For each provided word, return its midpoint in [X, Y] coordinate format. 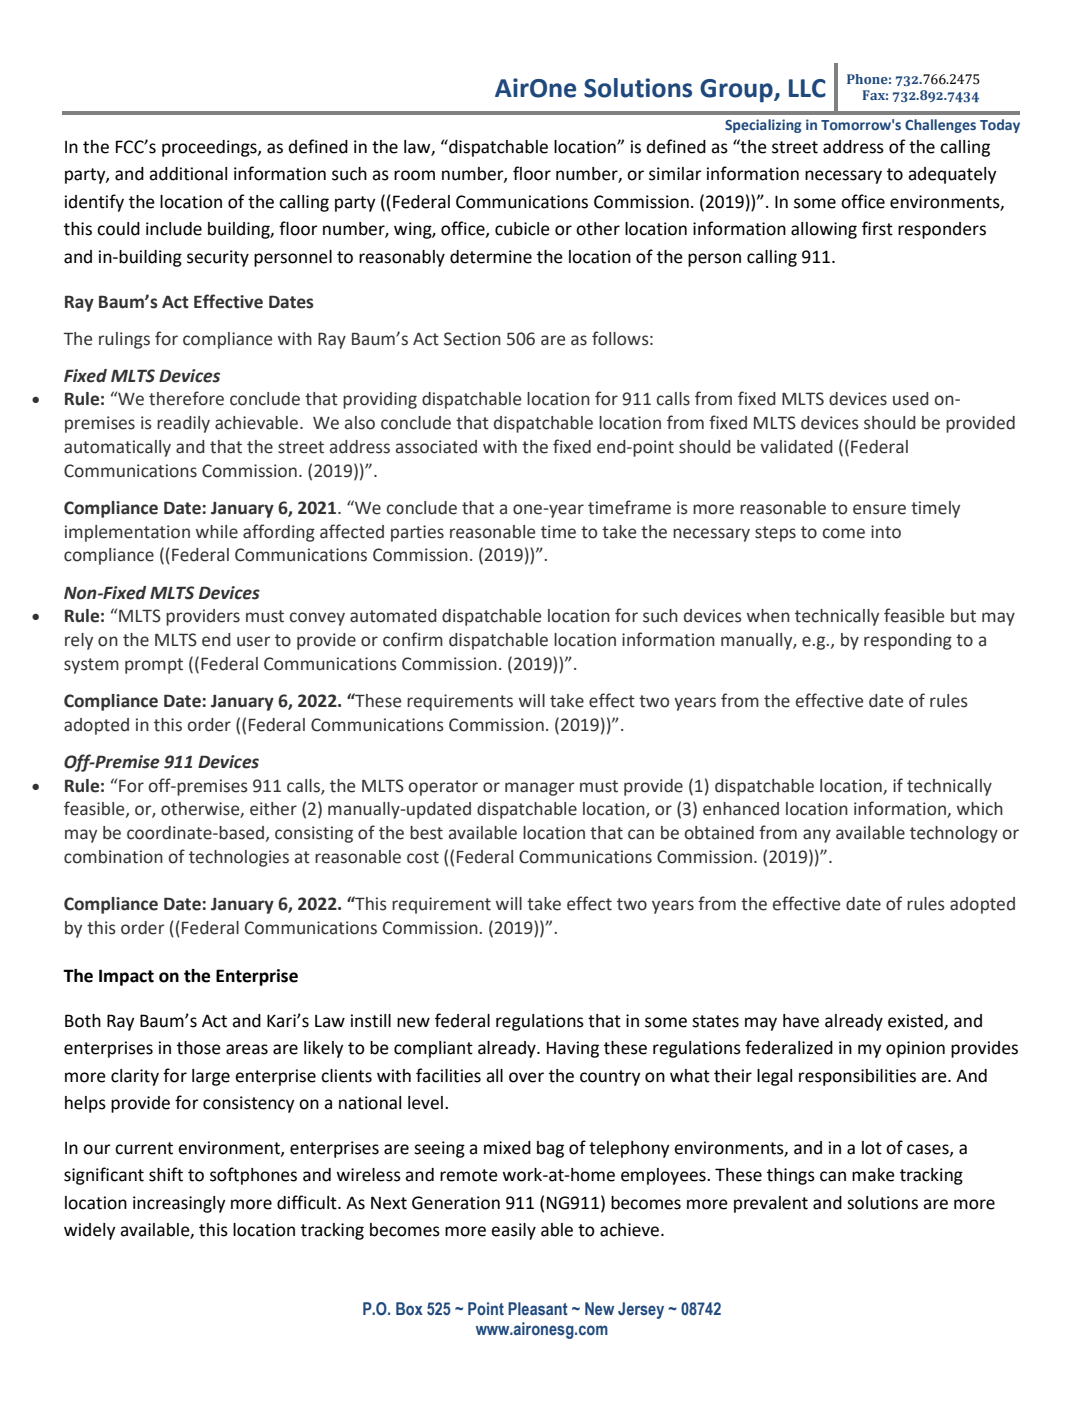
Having [573, 1049]
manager [540, 789]
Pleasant [538, 1309]
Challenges [940, 126]
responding [908, 641]
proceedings [210, 148]
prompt [154, 666]
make [873, 1175]
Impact [126, 977]
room [414, 175]
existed [916, 1022]
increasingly [179, 1204]
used [911, 399]
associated [436, 447]
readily [183, 424]
